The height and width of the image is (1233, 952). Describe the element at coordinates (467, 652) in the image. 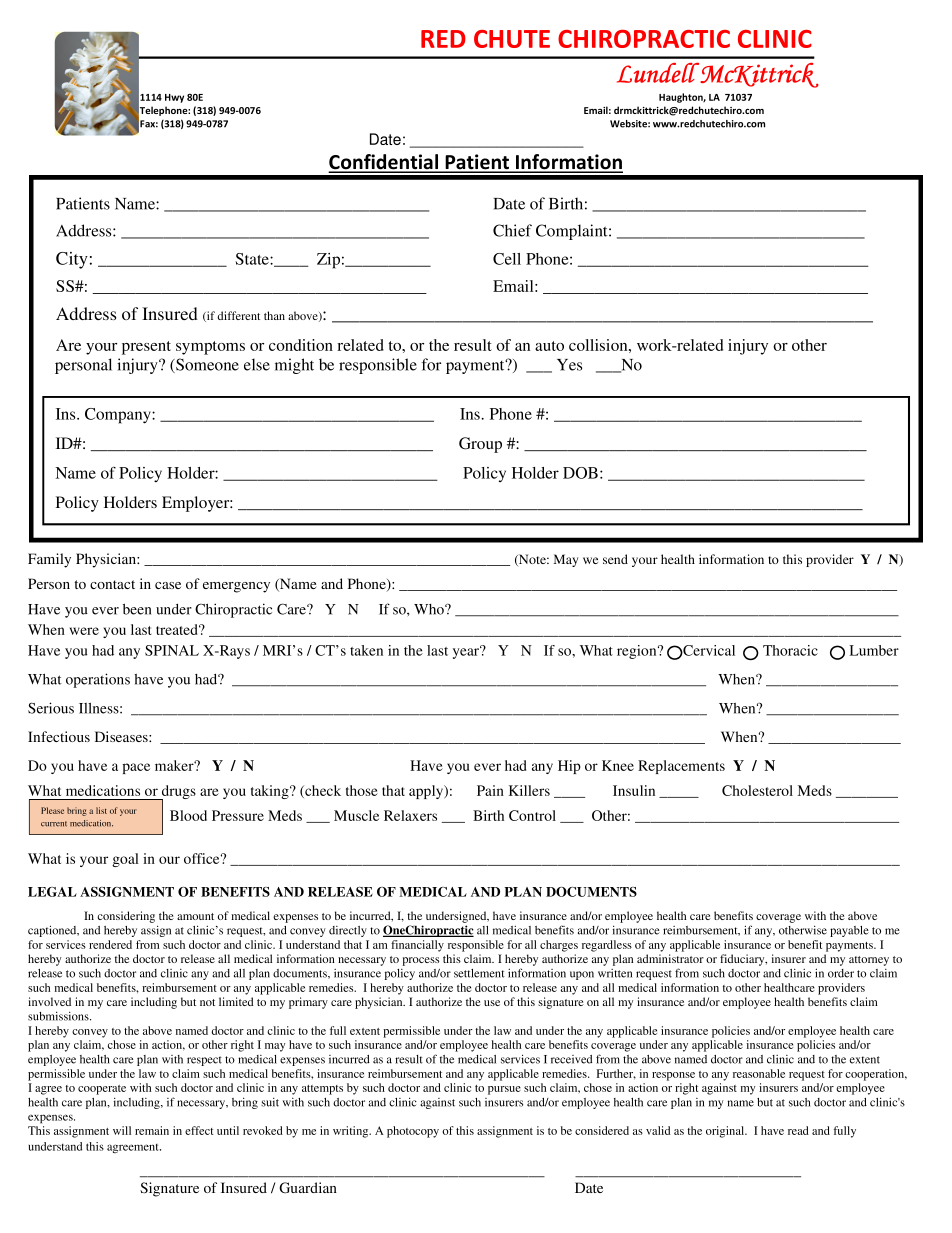

I see `year` at that location.
